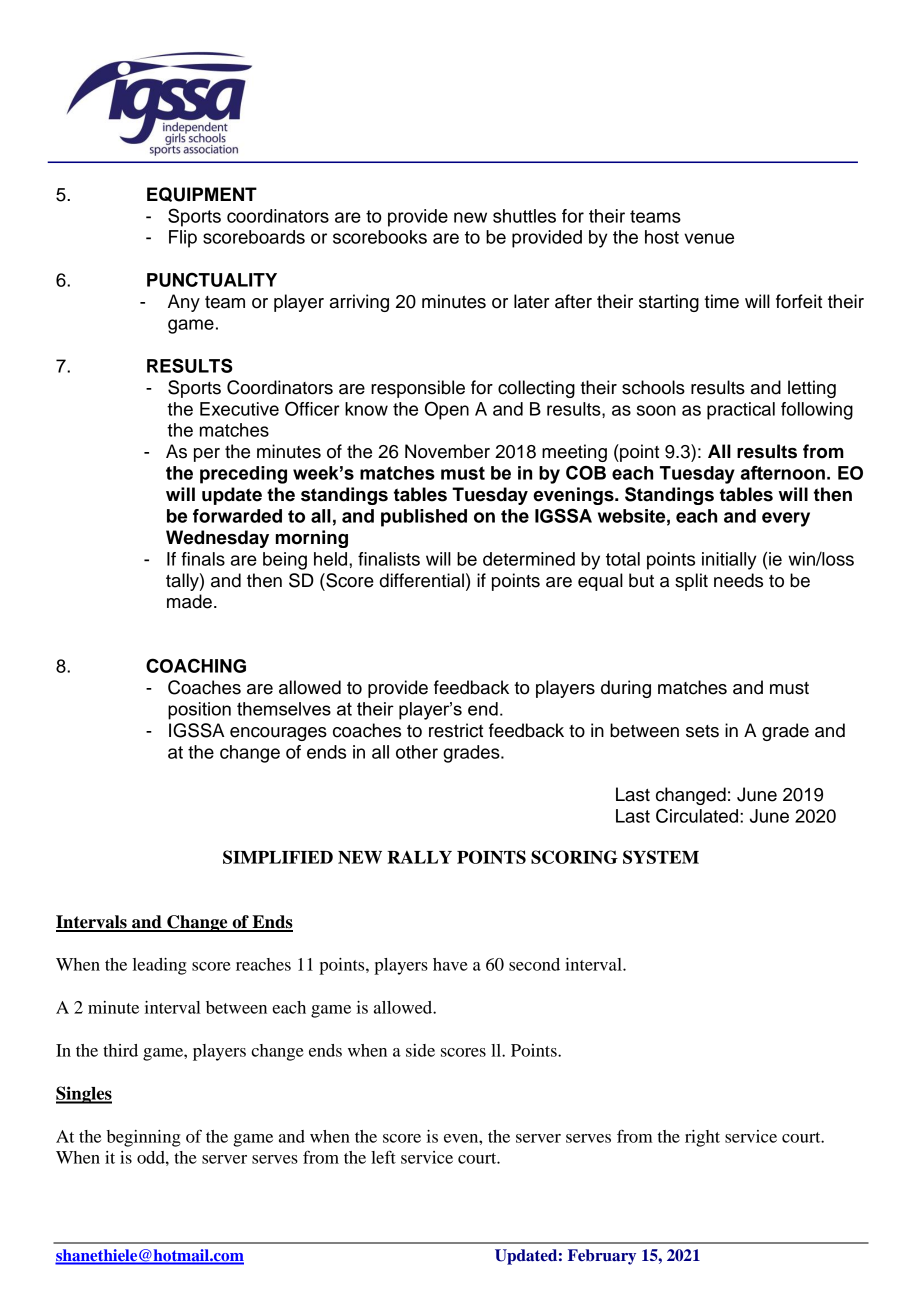 The width and height of the screenshot is (924, 1308). I want to click on Flip, so click(183, 239).
